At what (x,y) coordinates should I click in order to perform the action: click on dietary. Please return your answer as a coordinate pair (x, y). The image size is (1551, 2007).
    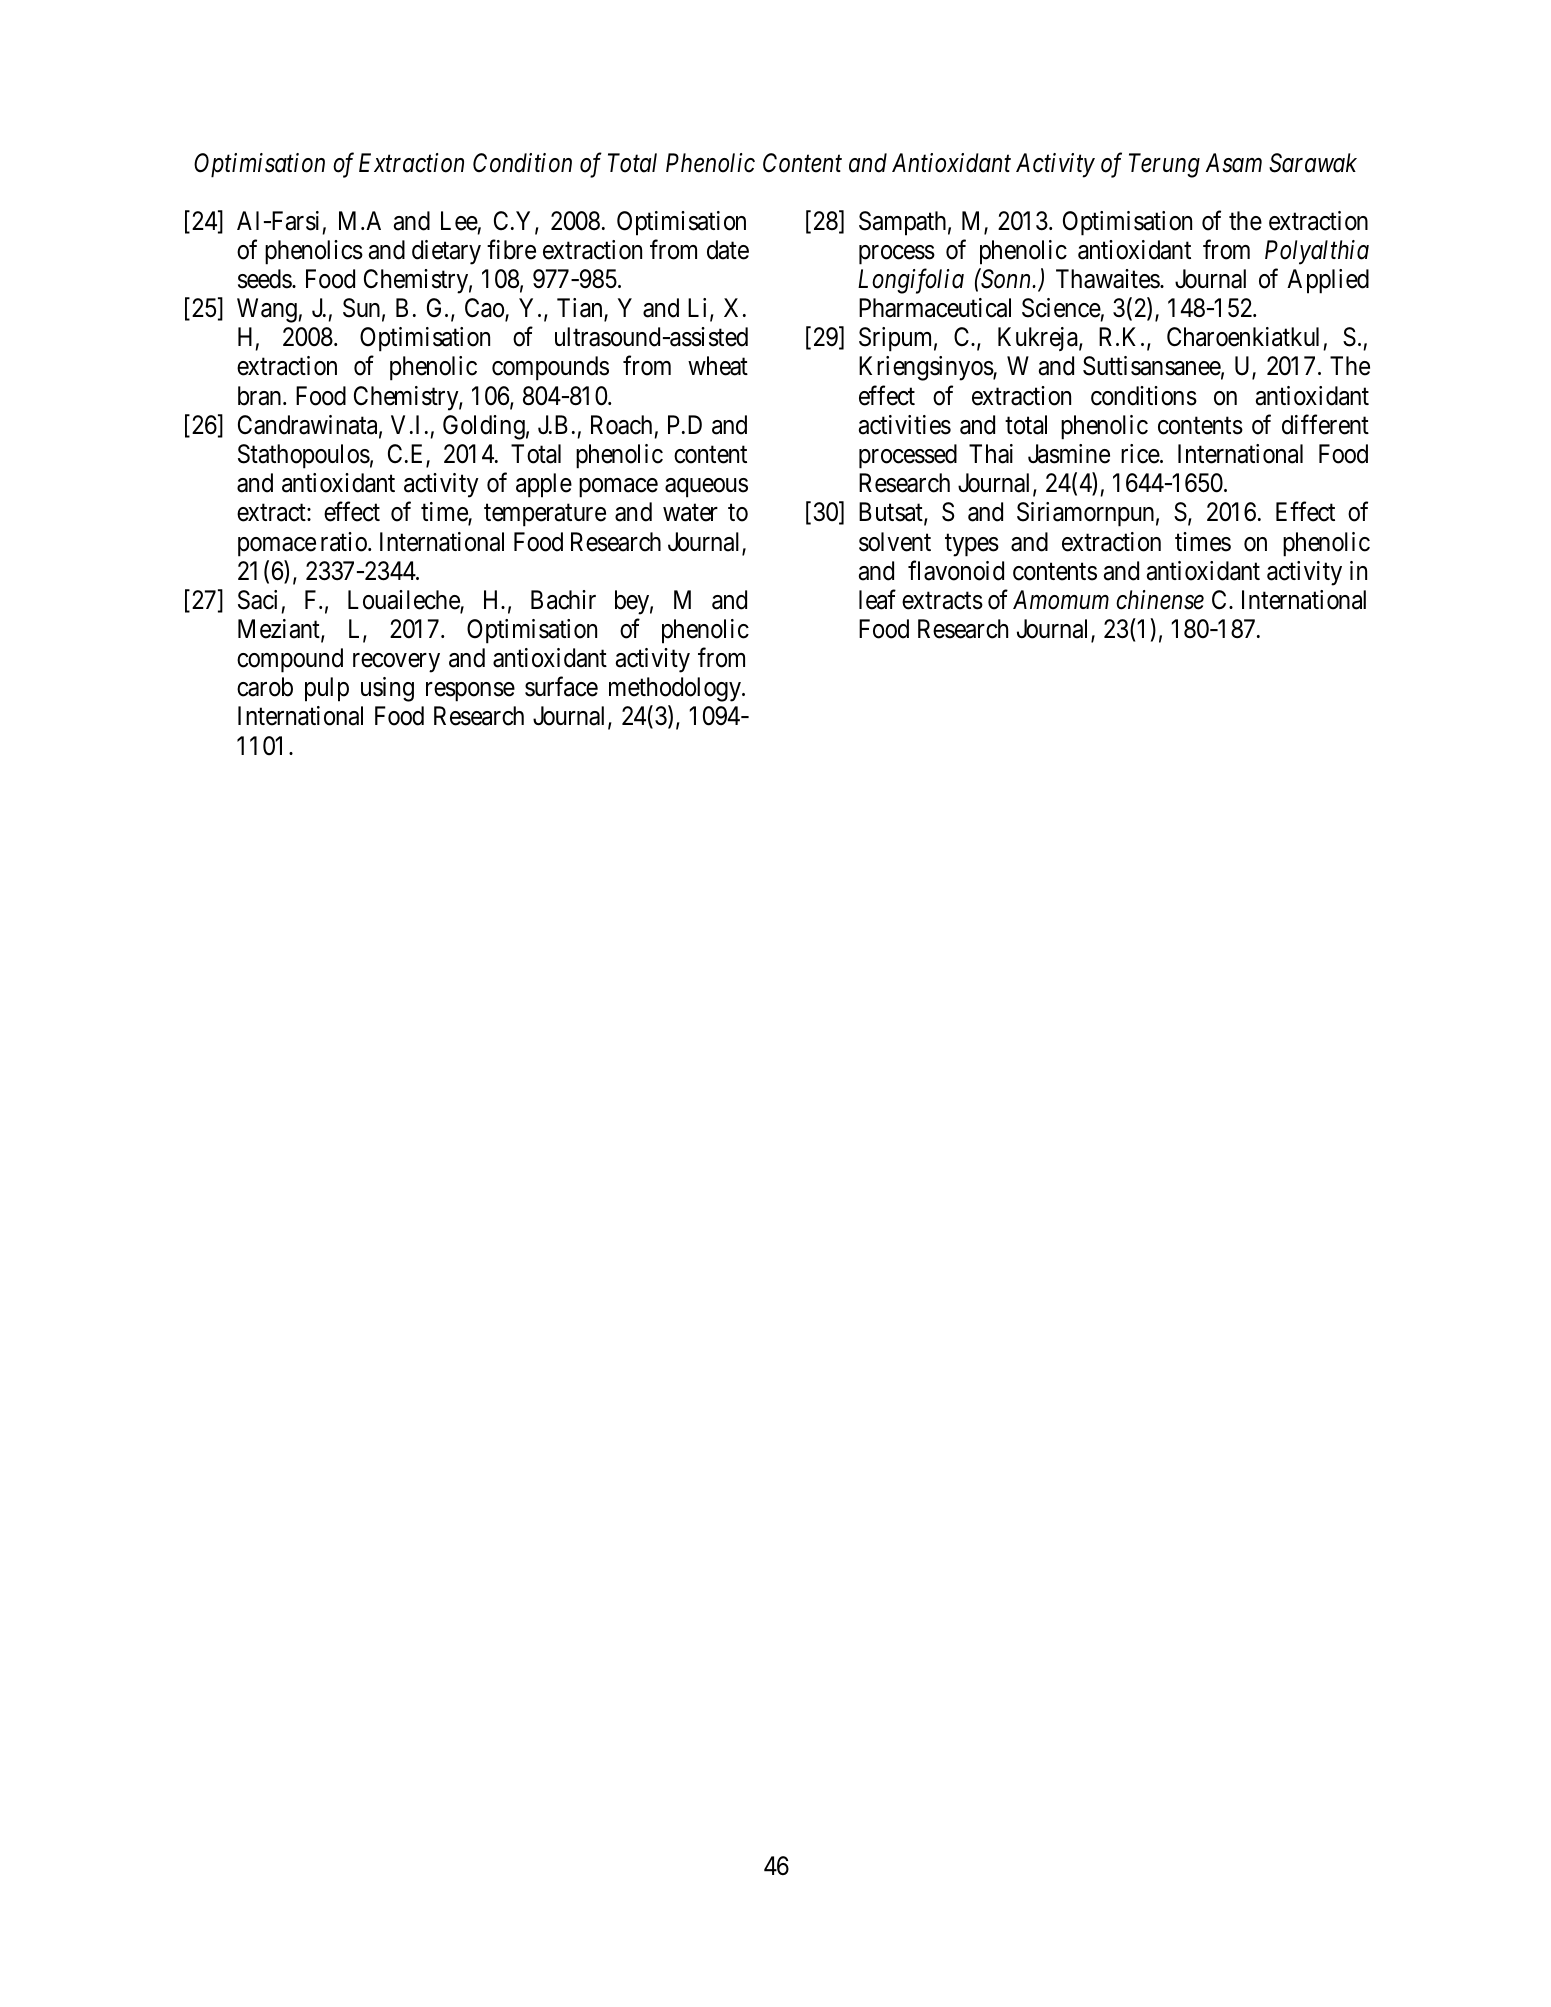
    Looking at the image, I should click on (446, 252).
